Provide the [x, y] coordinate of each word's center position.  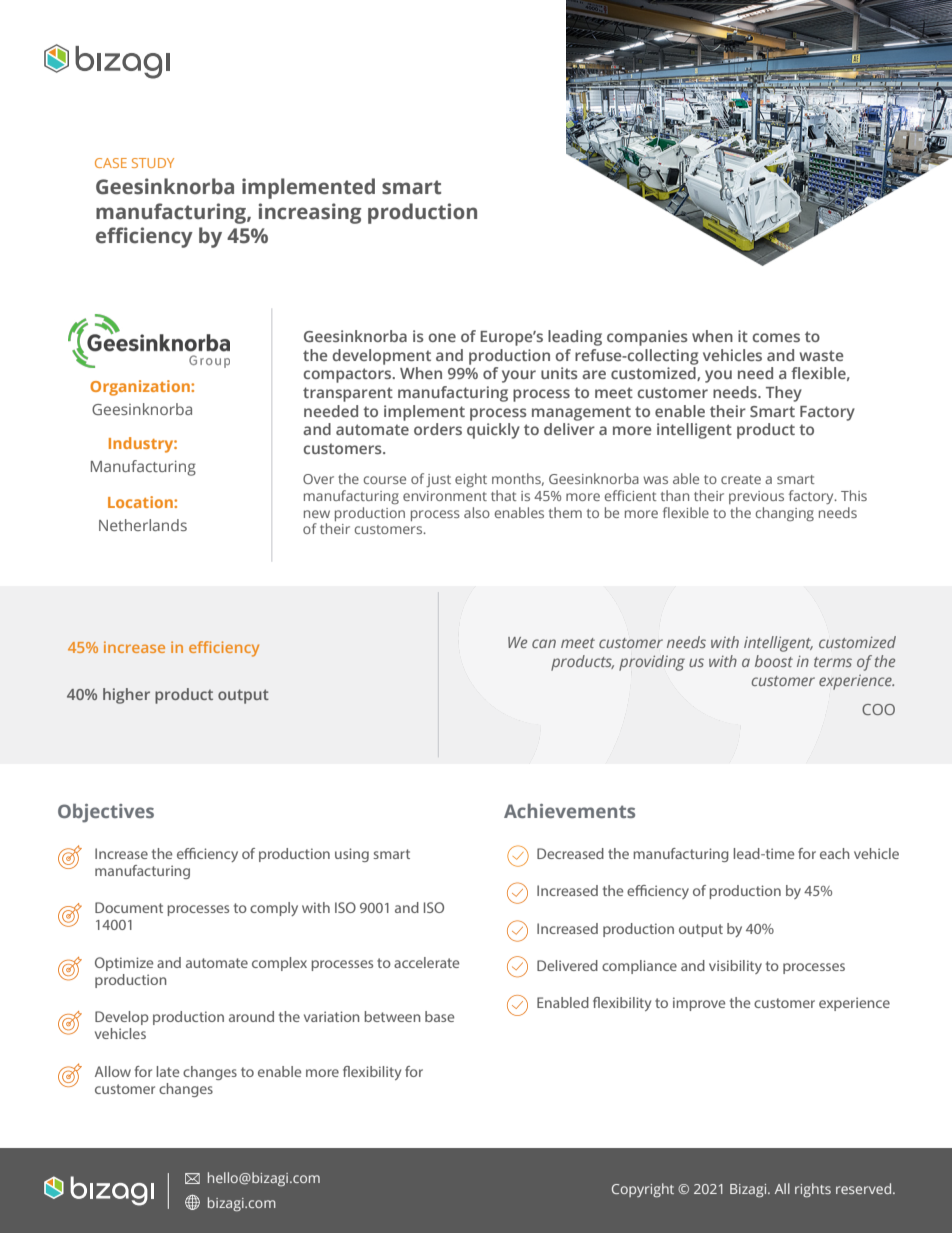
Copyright [643, 1190]
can [544, 643]
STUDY [153, 163]
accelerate [426, 962]
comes [776, 337]
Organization [141, 388]
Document [129, 907]
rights [813, 1190]
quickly [493, 431]
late [168, 1071]
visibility [735, 967]
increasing [310, 213]
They [784, 394]
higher [126, 696]
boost [774, 661]
